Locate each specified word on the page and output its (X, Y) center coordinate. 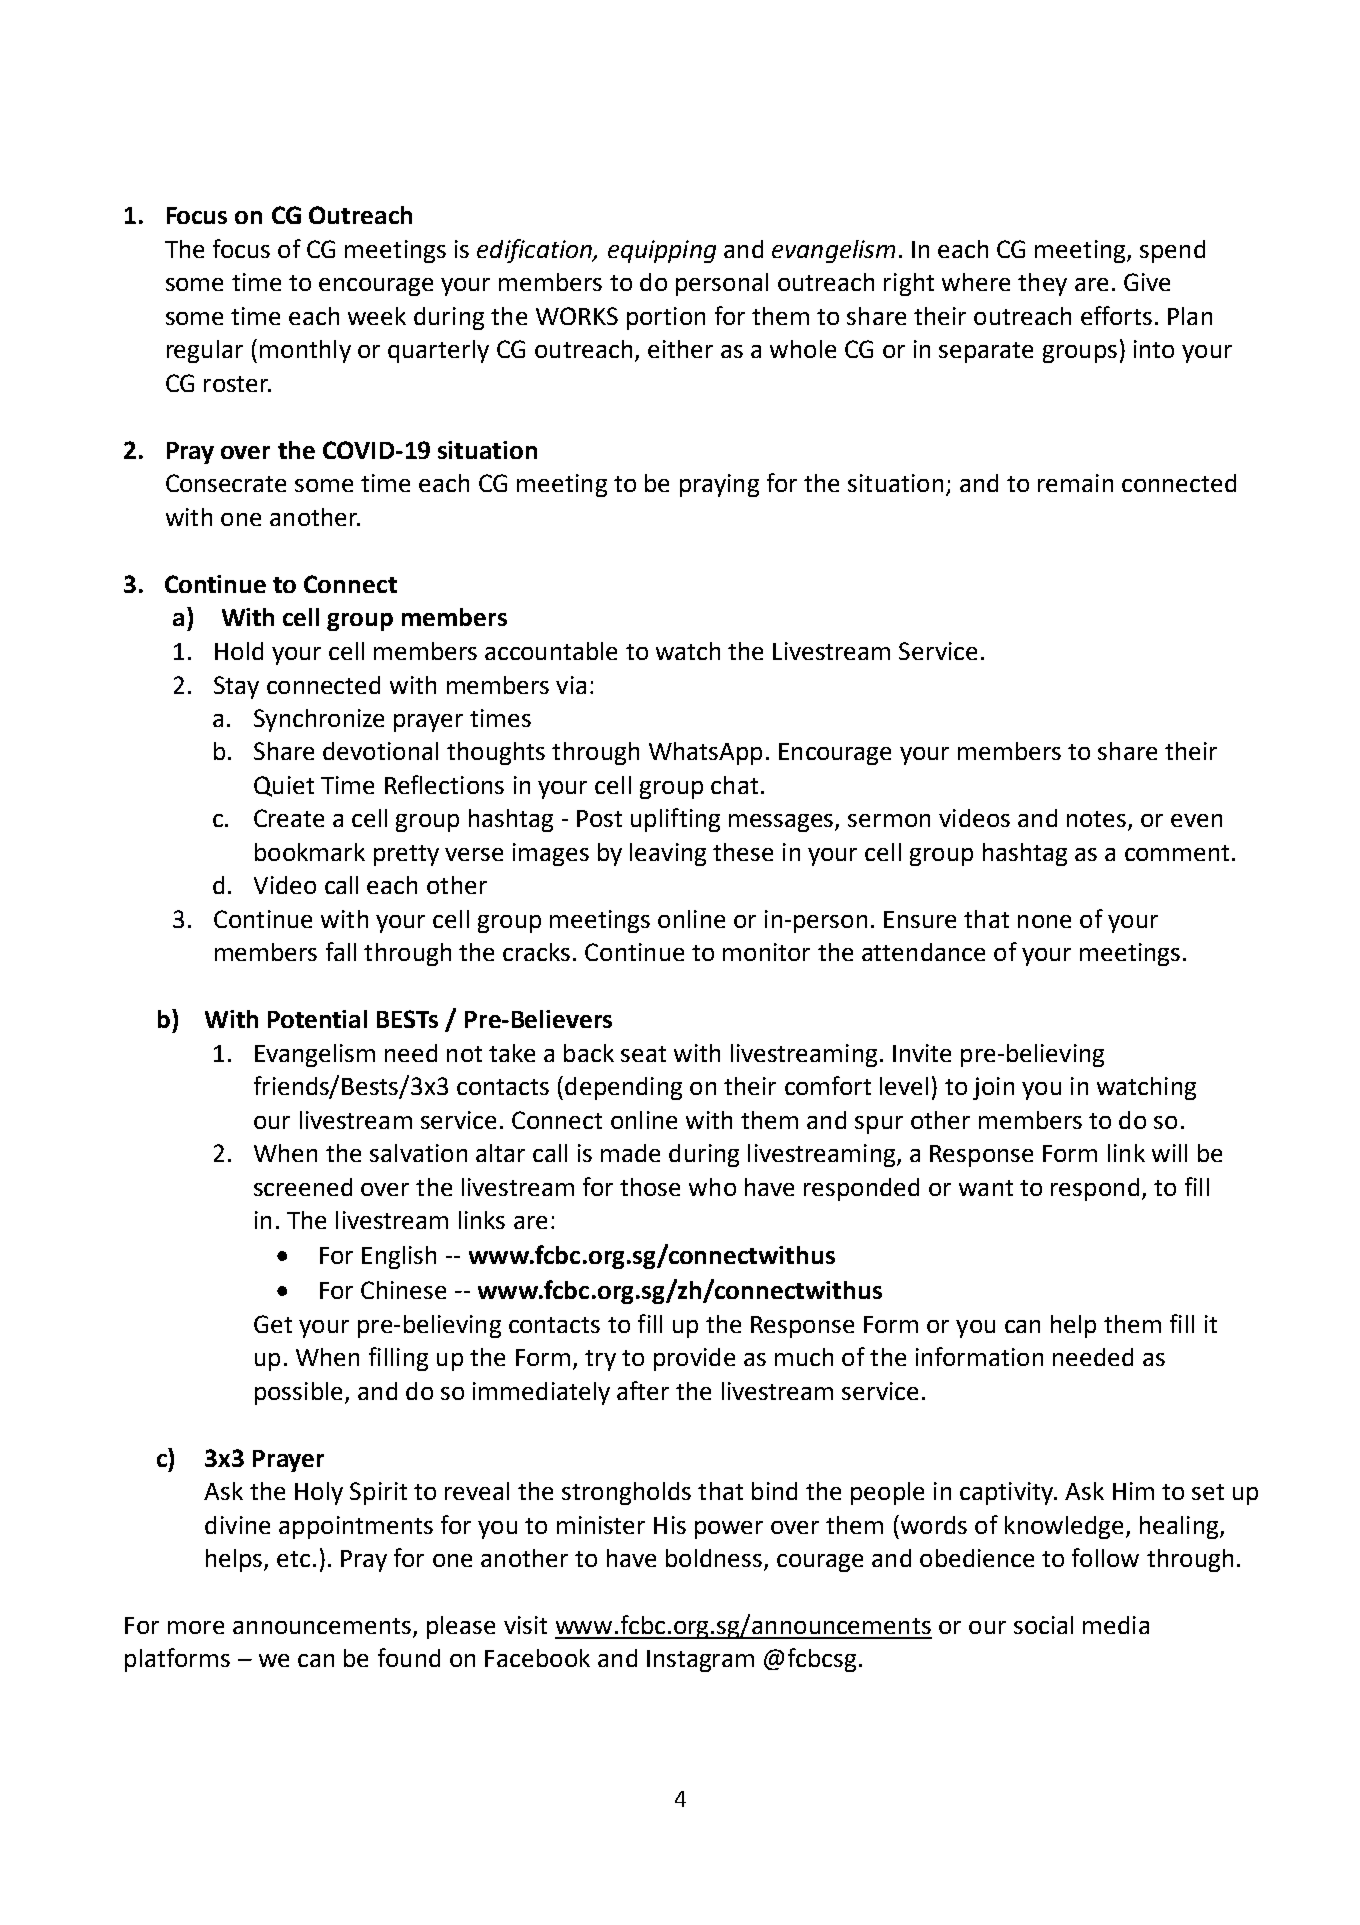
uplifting (675, 820)
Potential (317, 1019)
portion (666, 318)
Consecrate (226, 483)
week (377, 316)
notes (1098, 820)
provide (694, 1359)
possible (298, 1393)
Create (289, 818)
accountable (551, 651)
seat (643, 1054)
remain (1075, 483)
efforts (1116, 315)
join (993, 1088)
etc (293, 1559)
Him (1133, 1491)
